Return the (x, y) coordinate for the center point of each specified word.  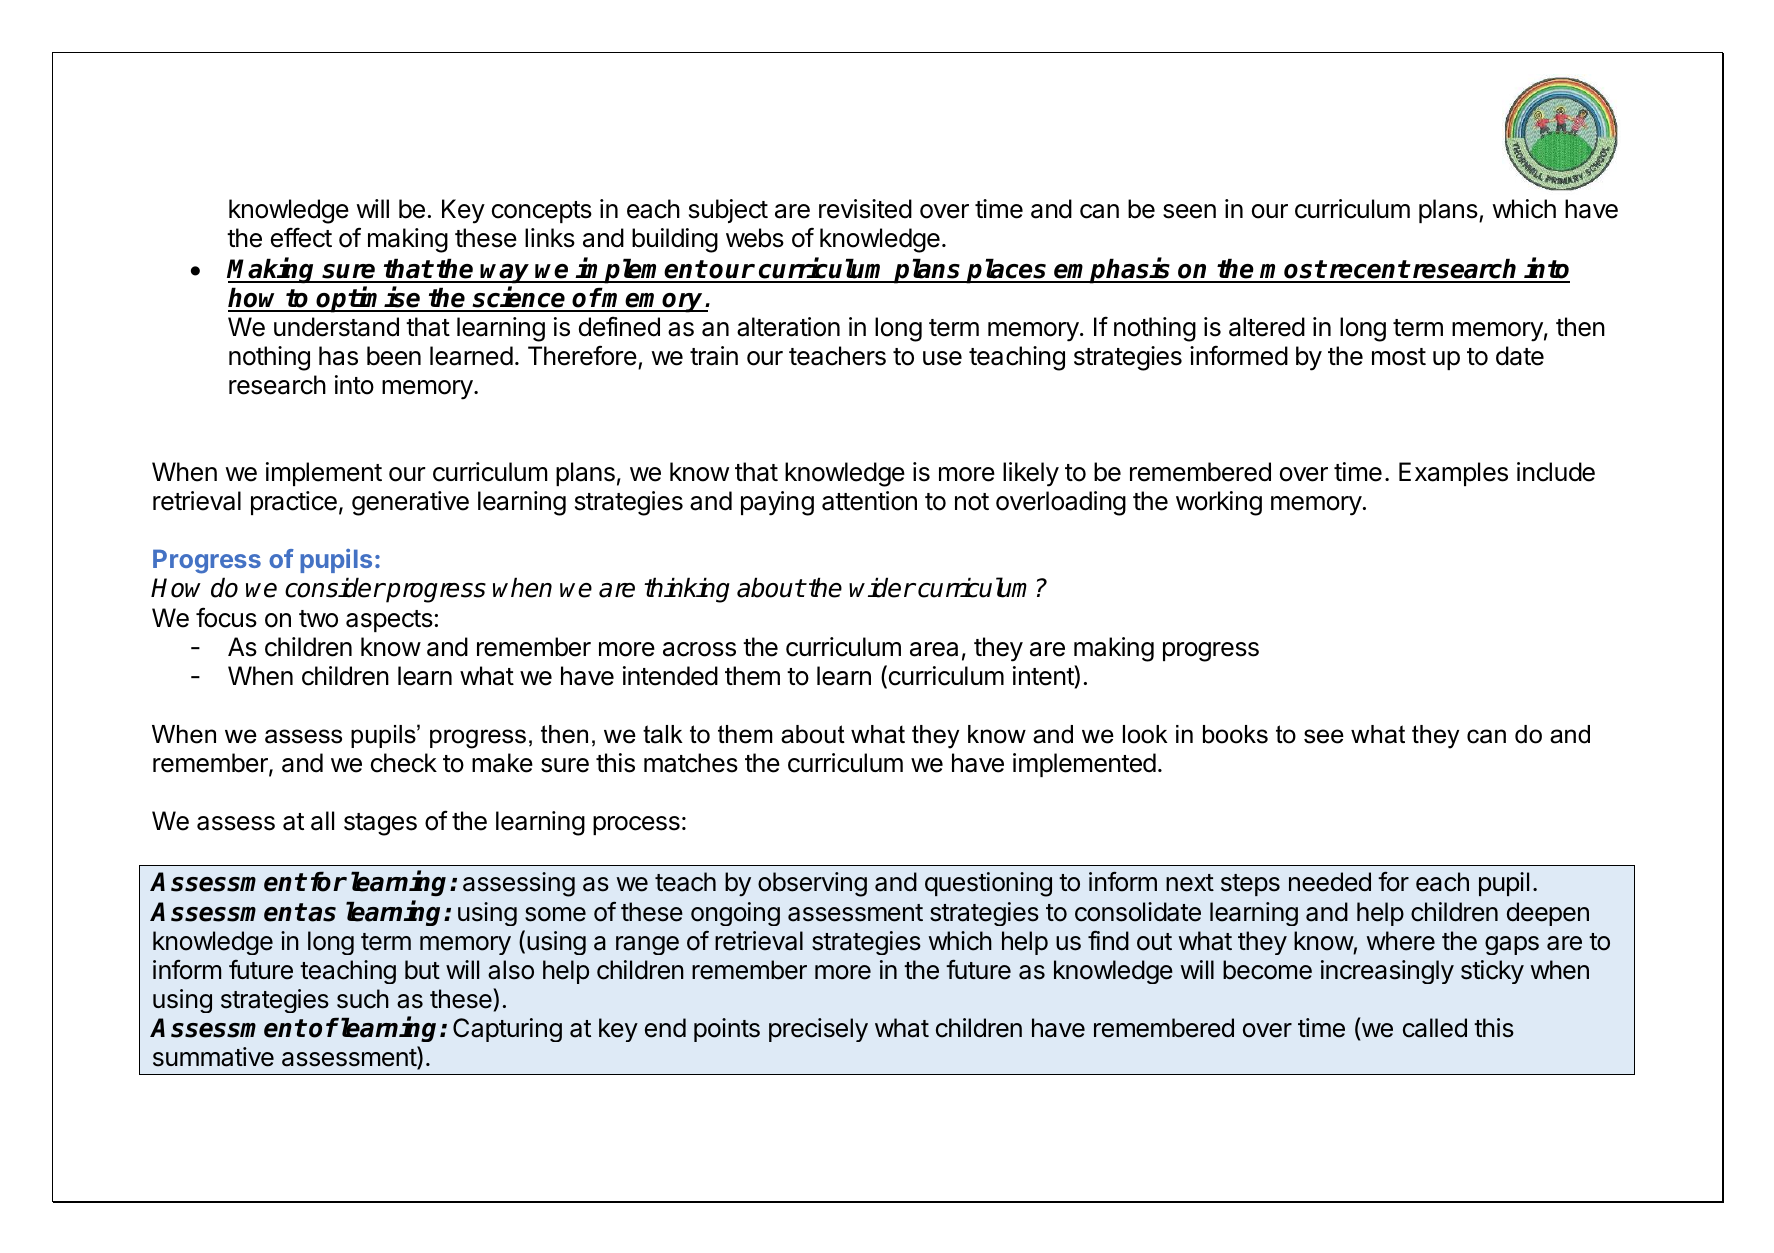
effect (301, 237)
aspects (389, 621)
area (934, 649)
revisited (865, 209)
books (1235, 734)
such (363, 999)
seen (1189, 211)
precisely (818, 1030)
